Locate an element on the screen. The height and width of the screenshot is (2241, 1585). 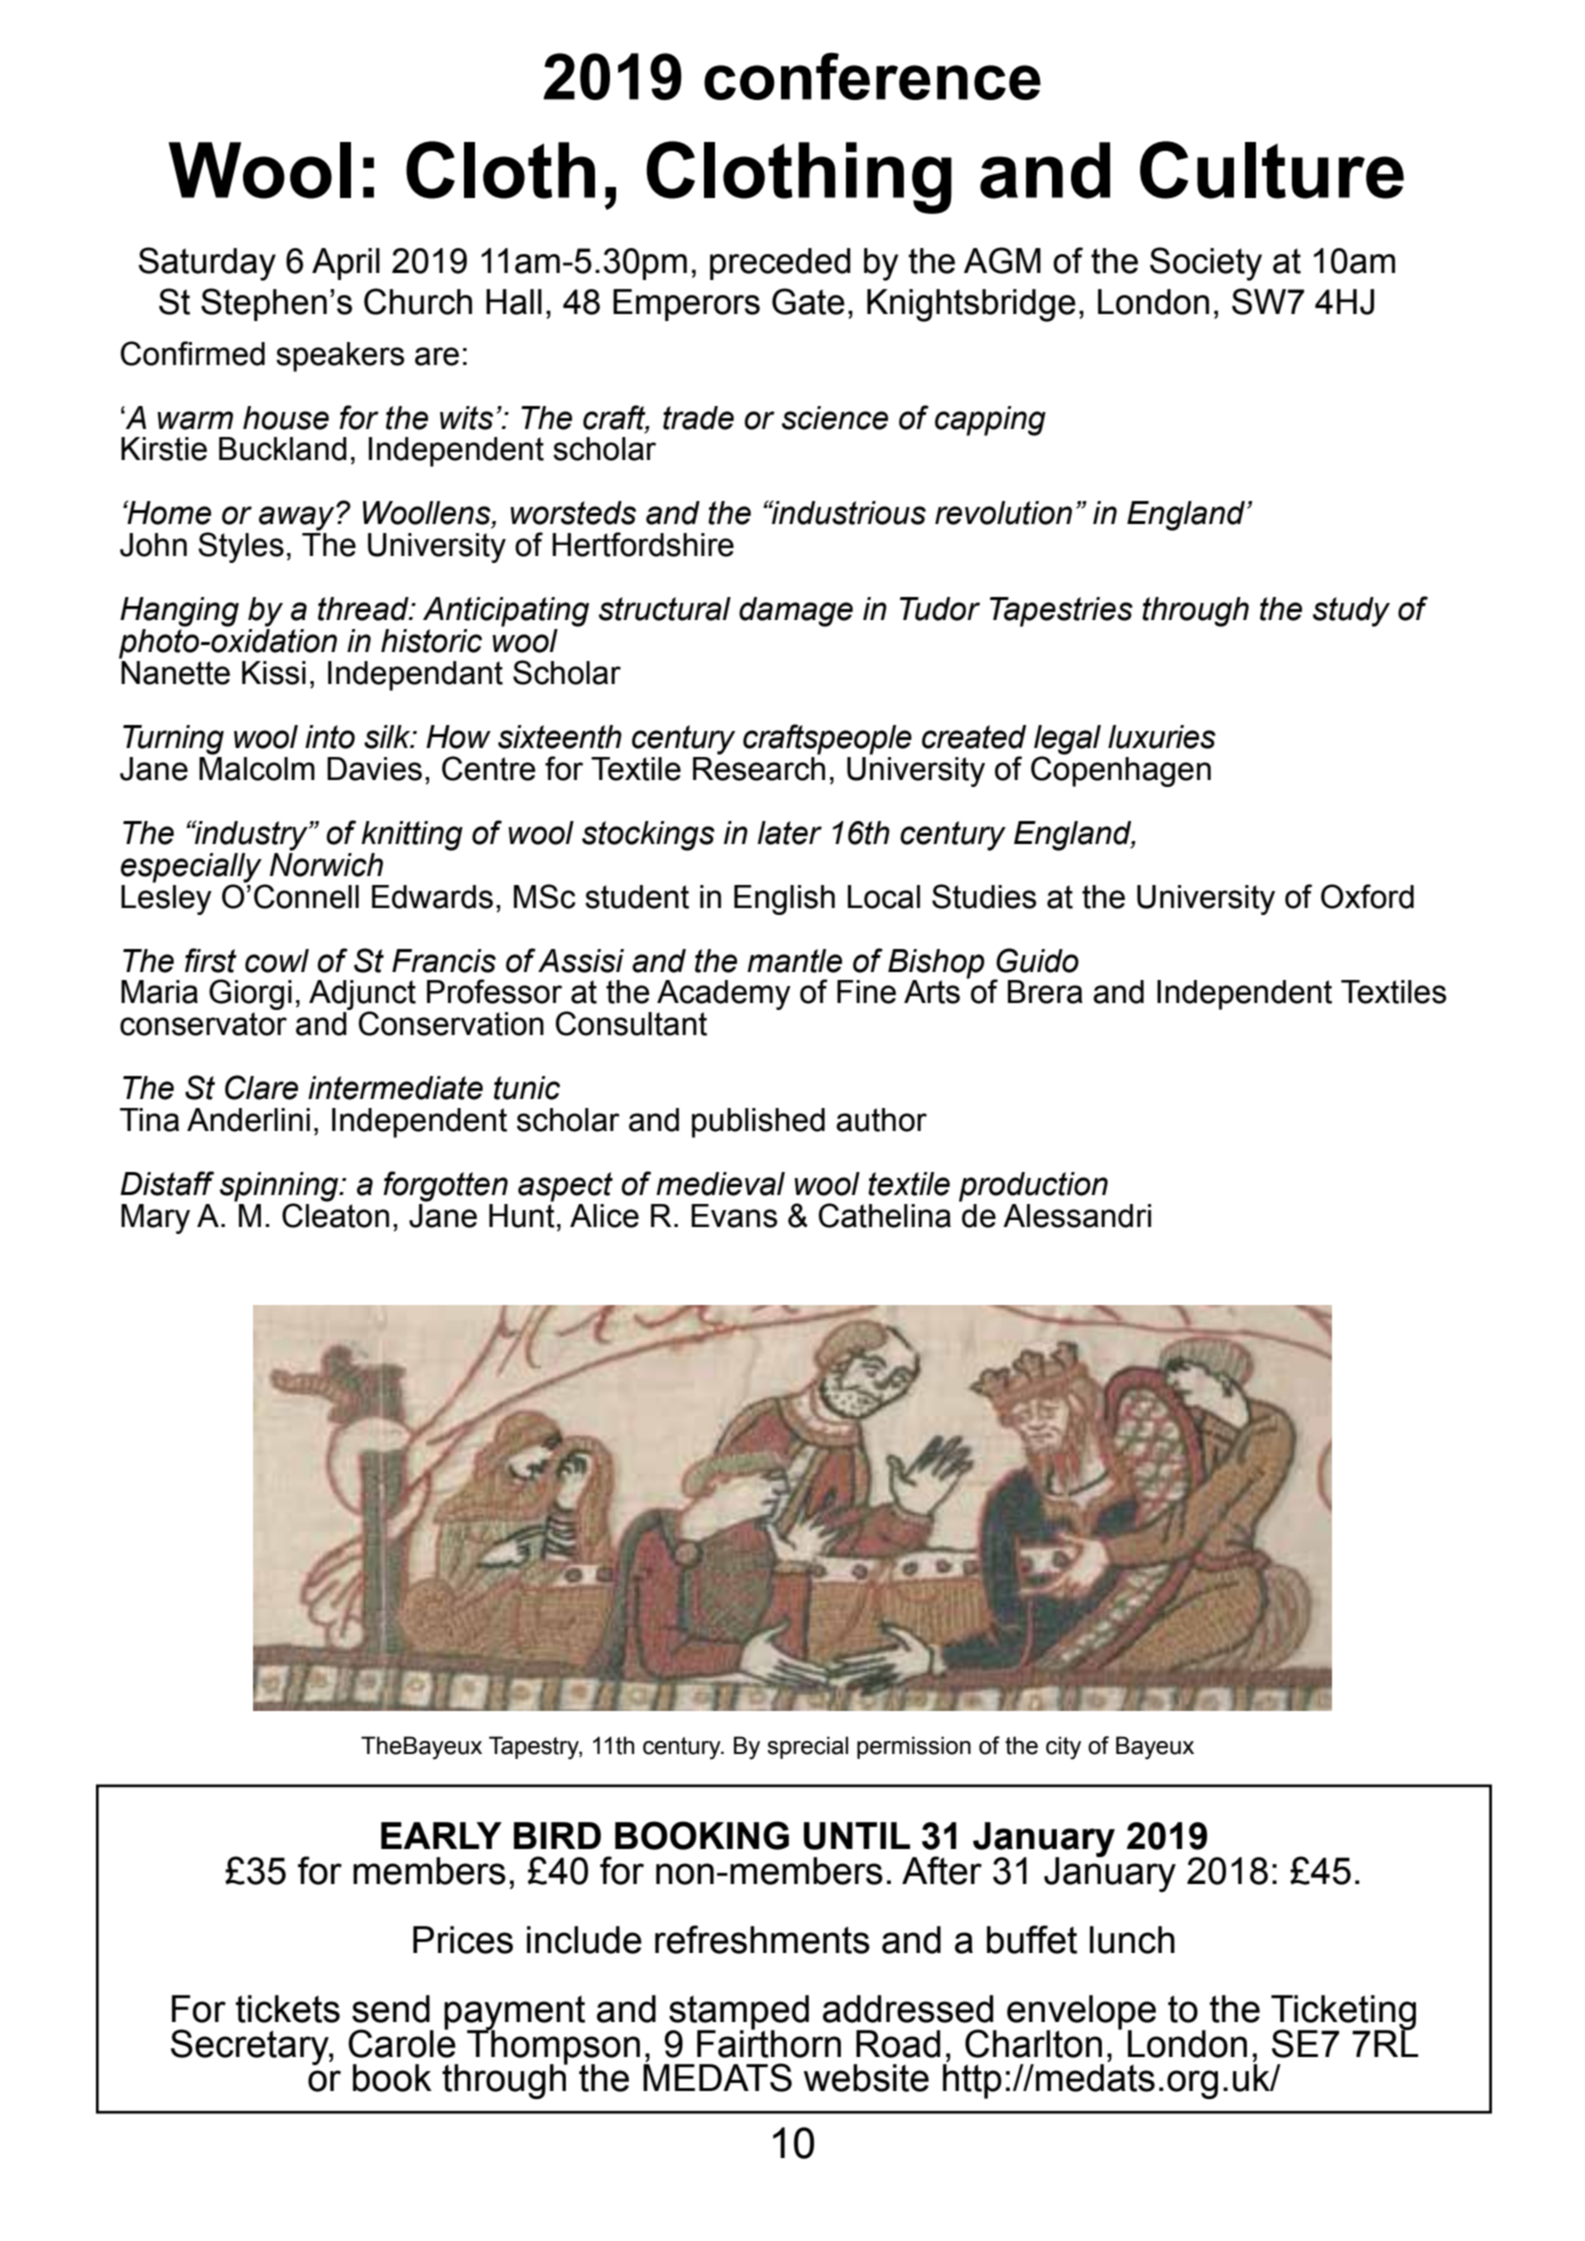
tickets is located at coordinates (288, 2009).
